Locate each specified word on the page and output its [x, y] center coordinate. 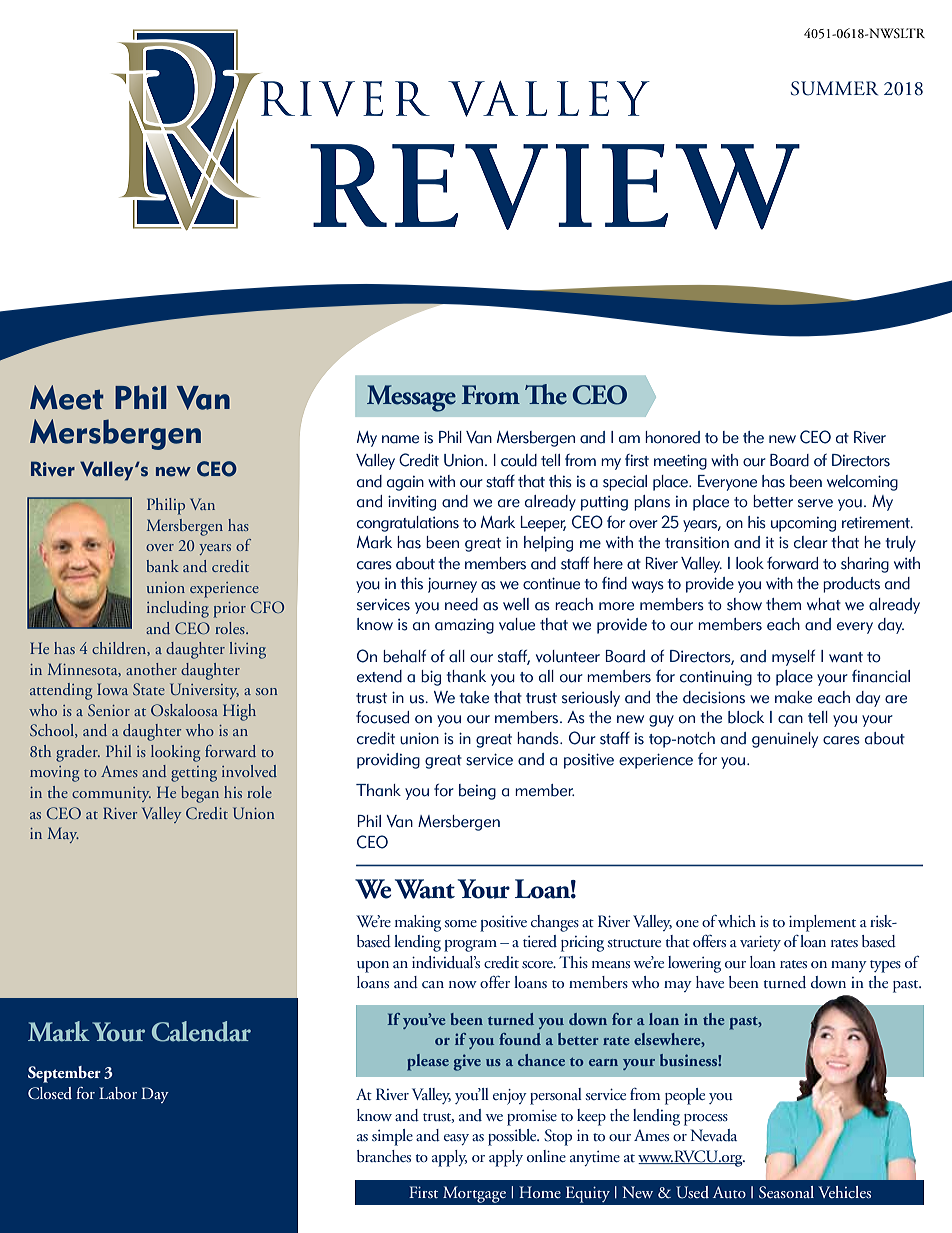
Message [411, 398]
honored [672, 437]
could [519, 460]
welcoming [862, 483]
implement [822, 923]
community [111, 794]
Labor [118, 1093]
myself [793, 658]
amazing [464, 626]
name [400, 439]
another [151, 669]
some [461, 923]
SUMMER [834, 88]
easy [456, 1139]
